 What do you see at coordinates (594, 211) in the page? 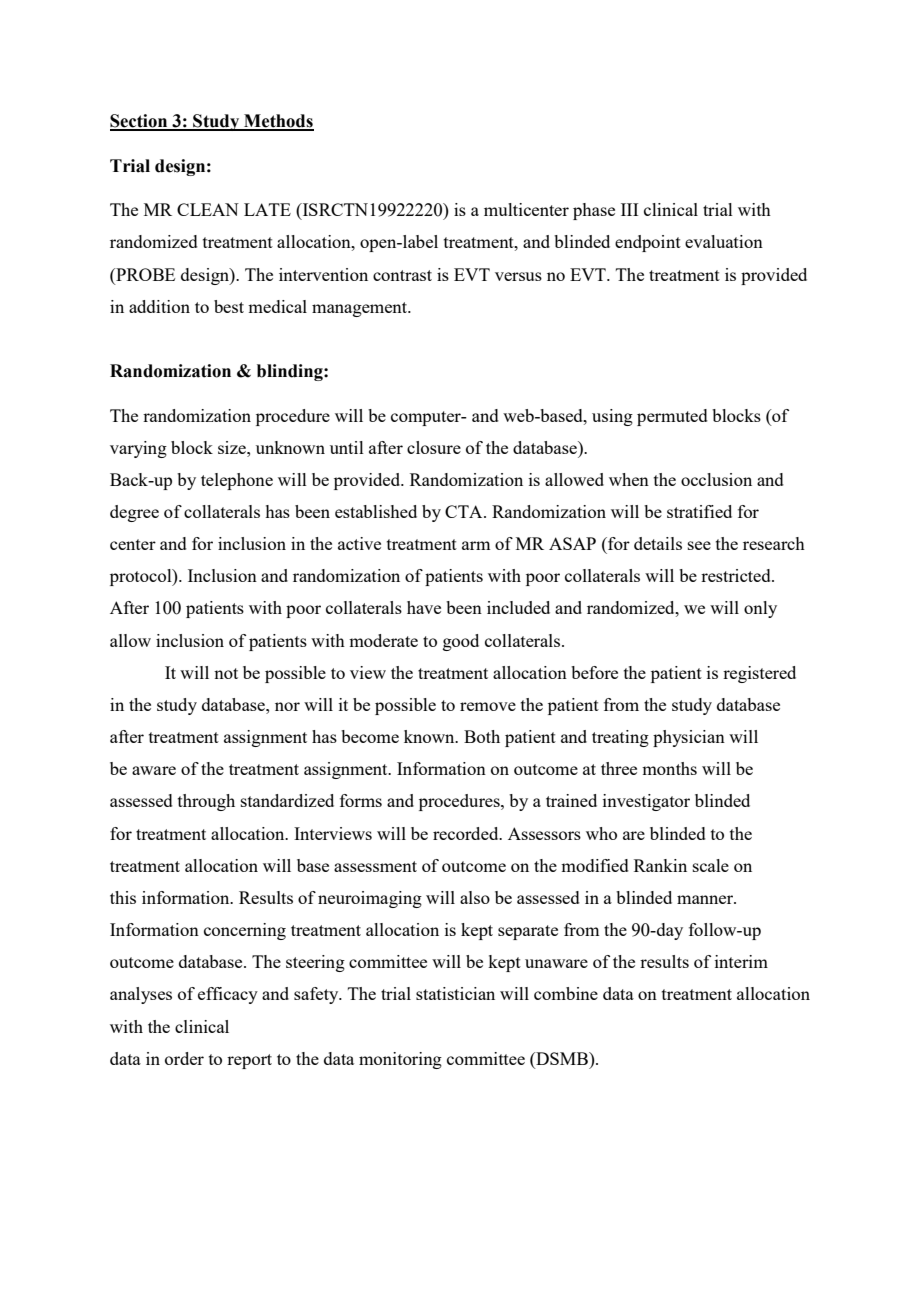
I see `phase` at bounding box center [594, 211].
